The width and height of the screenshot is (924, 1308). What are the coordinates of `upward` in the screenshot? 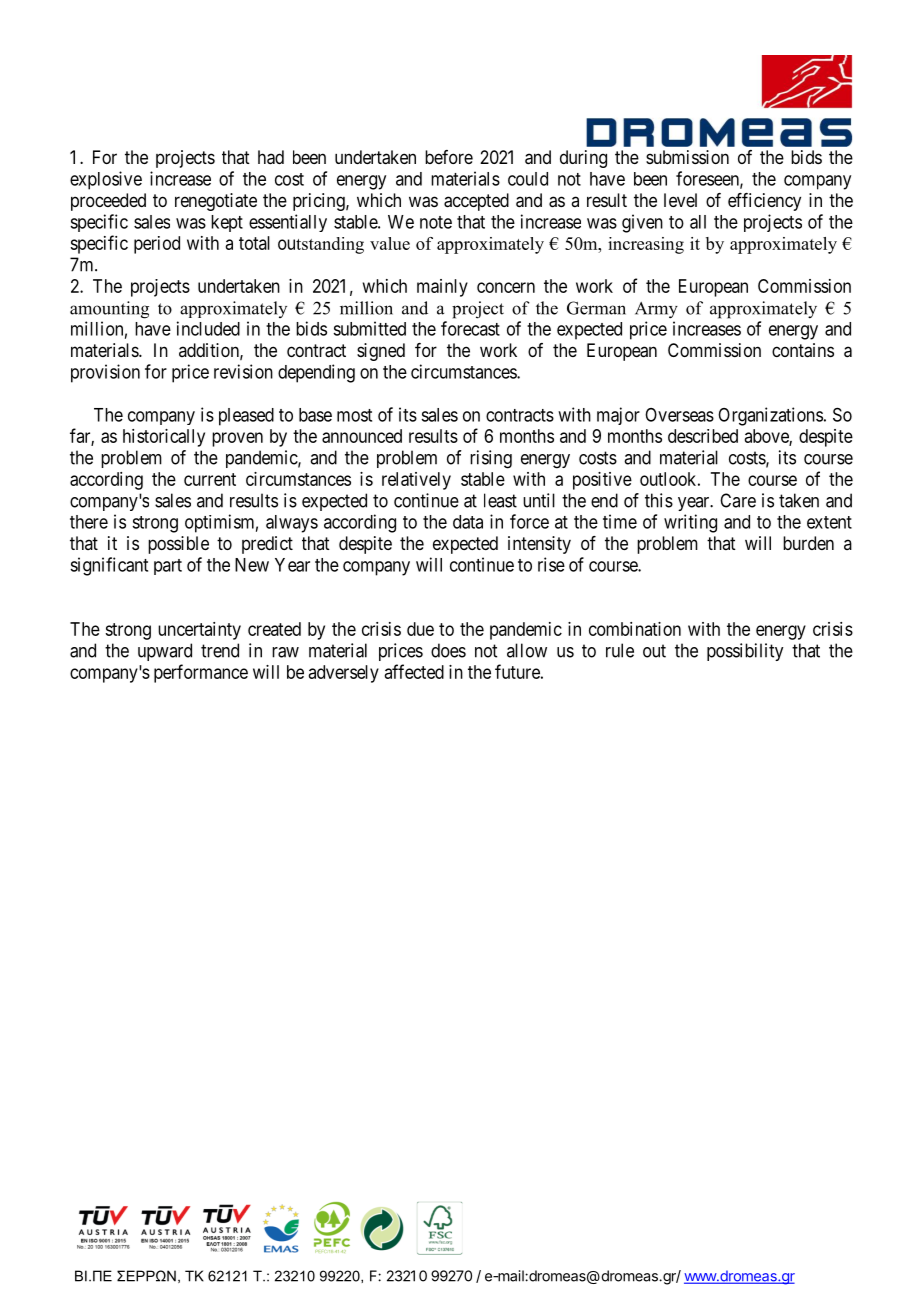 It's located at (165, 652).
